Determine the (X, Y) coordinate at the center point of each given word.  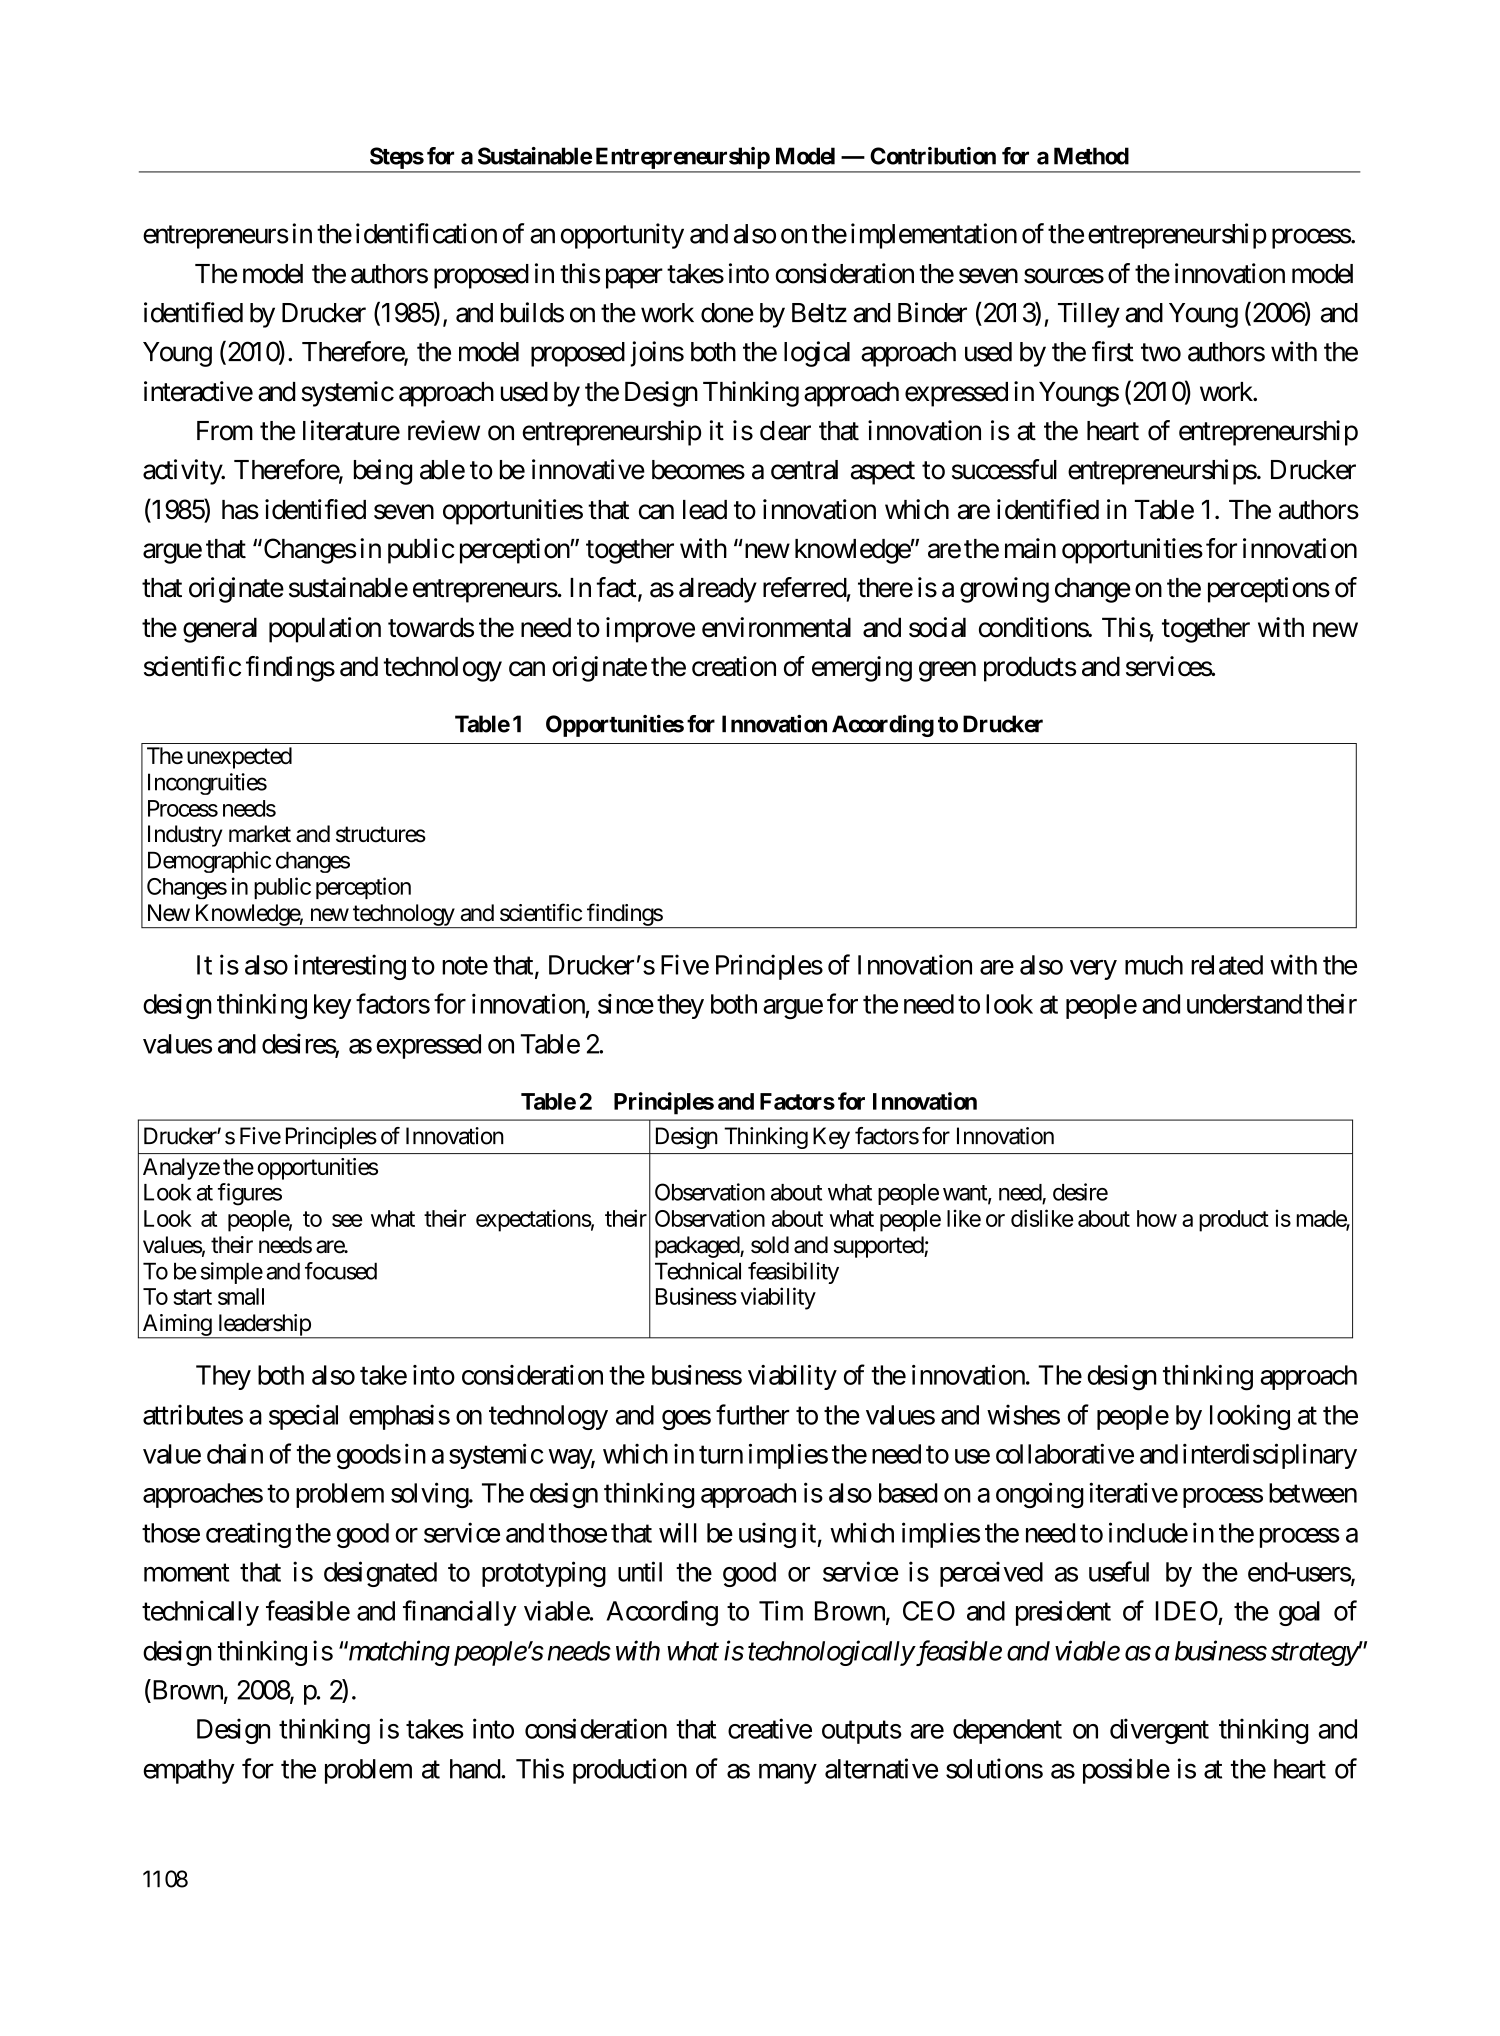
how (1157, 1218)
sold (770, 1245)
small (241, 1296)
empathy (189, 1771)
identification (426, 233)
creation (734, 666)
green (947, 671)
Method (1091, 156)
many (788, 1774)
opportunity (622, 236)
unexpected (239, 758)
